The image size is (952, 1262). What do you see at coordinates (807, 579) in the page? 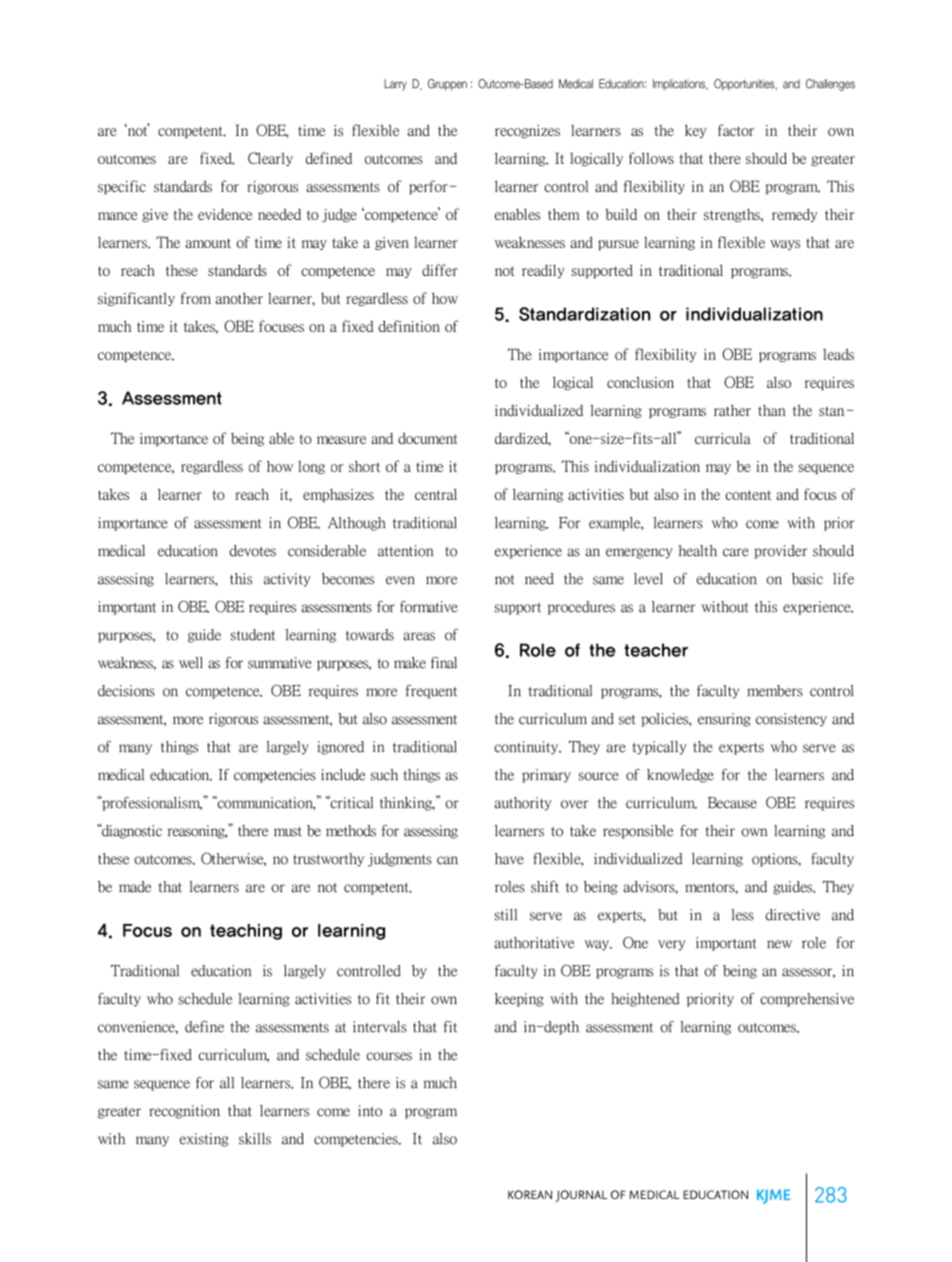
I see `basic` at bounding box center [807, 579].
